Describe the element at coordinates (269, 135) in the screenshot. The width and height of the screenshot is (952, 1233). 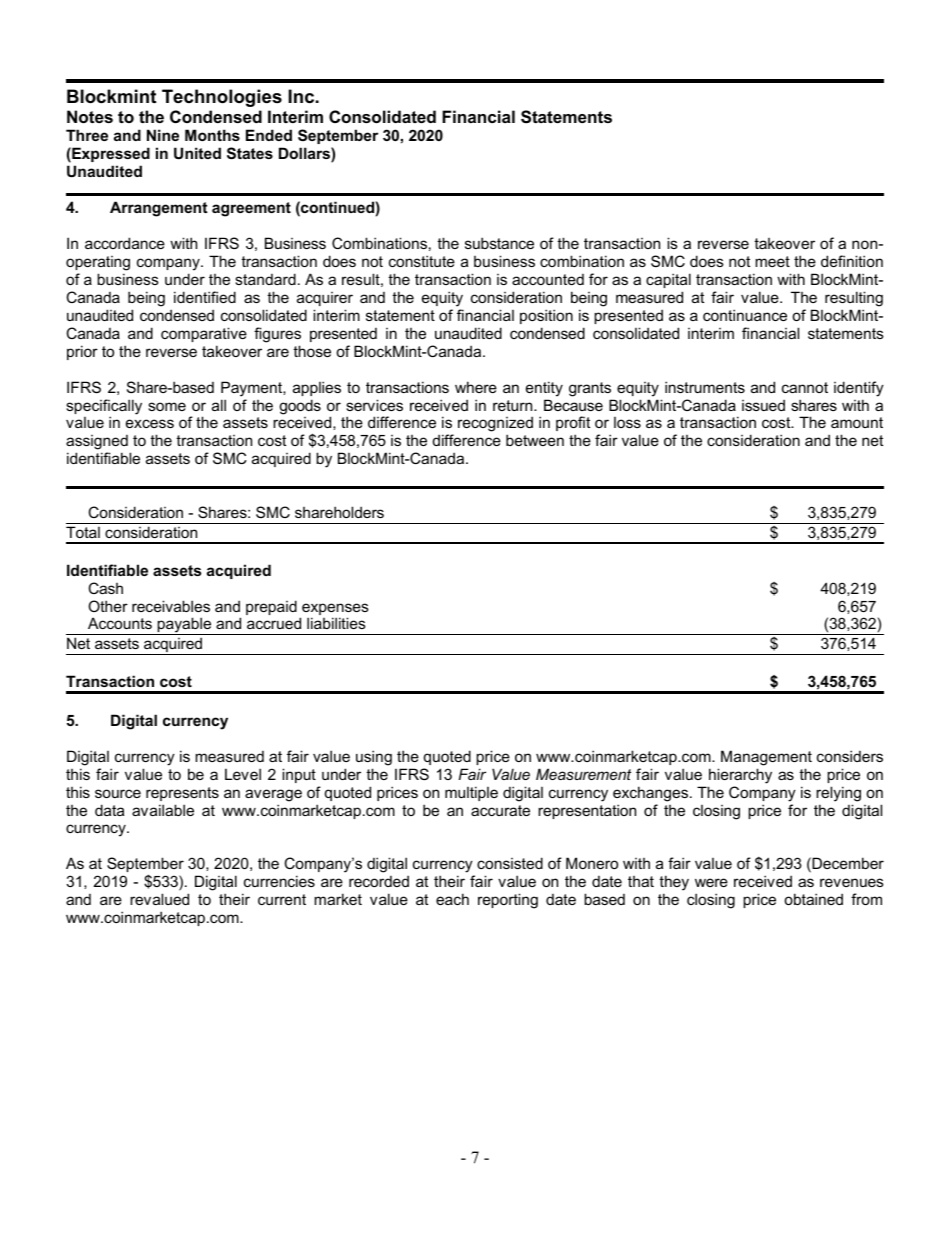
I see `Ended` at that location.
